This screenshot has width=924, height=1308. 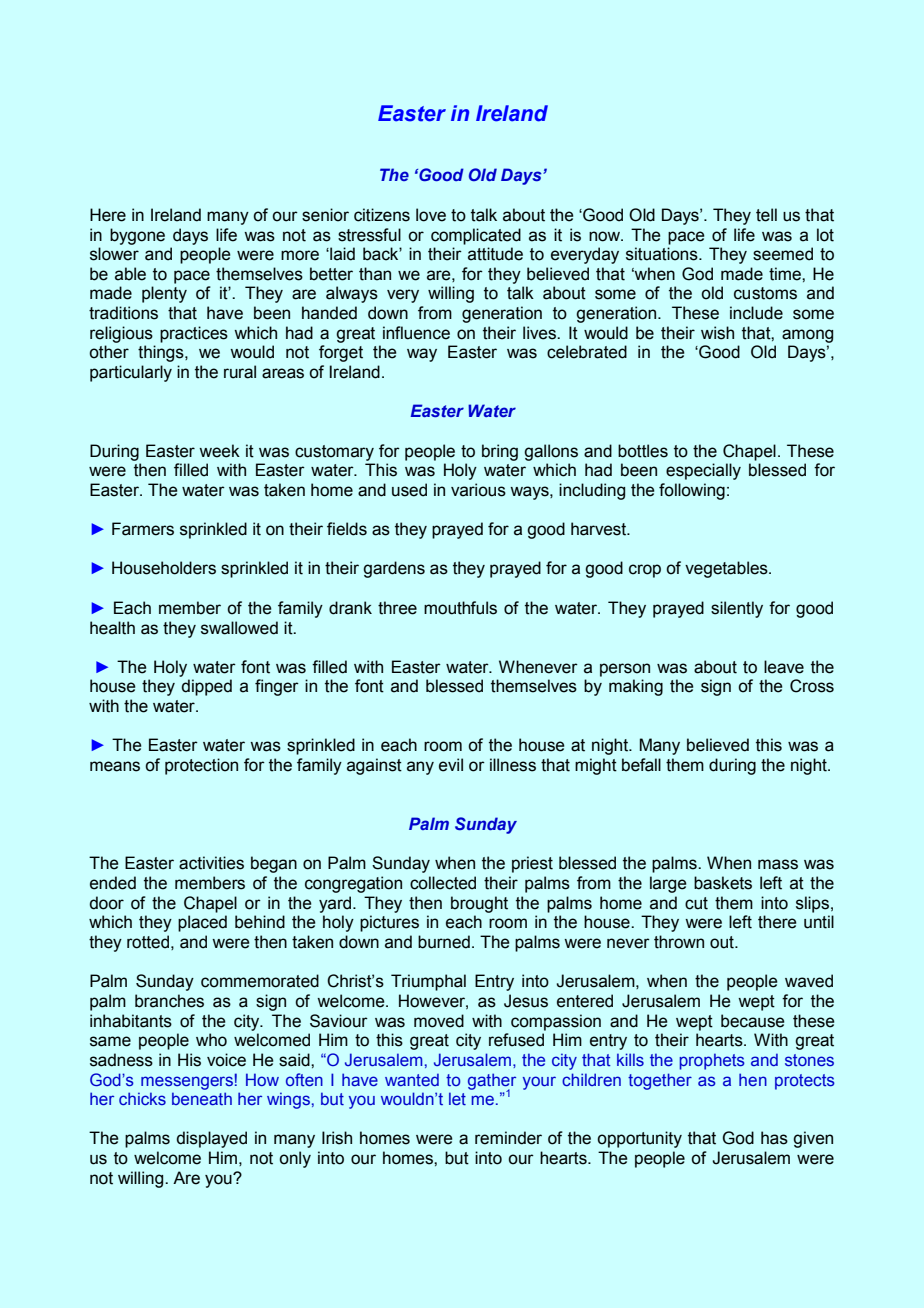 What do you see at coordinates (202, 923) in the screenshot?
I see `placed` at bounding box center [202, 923].
